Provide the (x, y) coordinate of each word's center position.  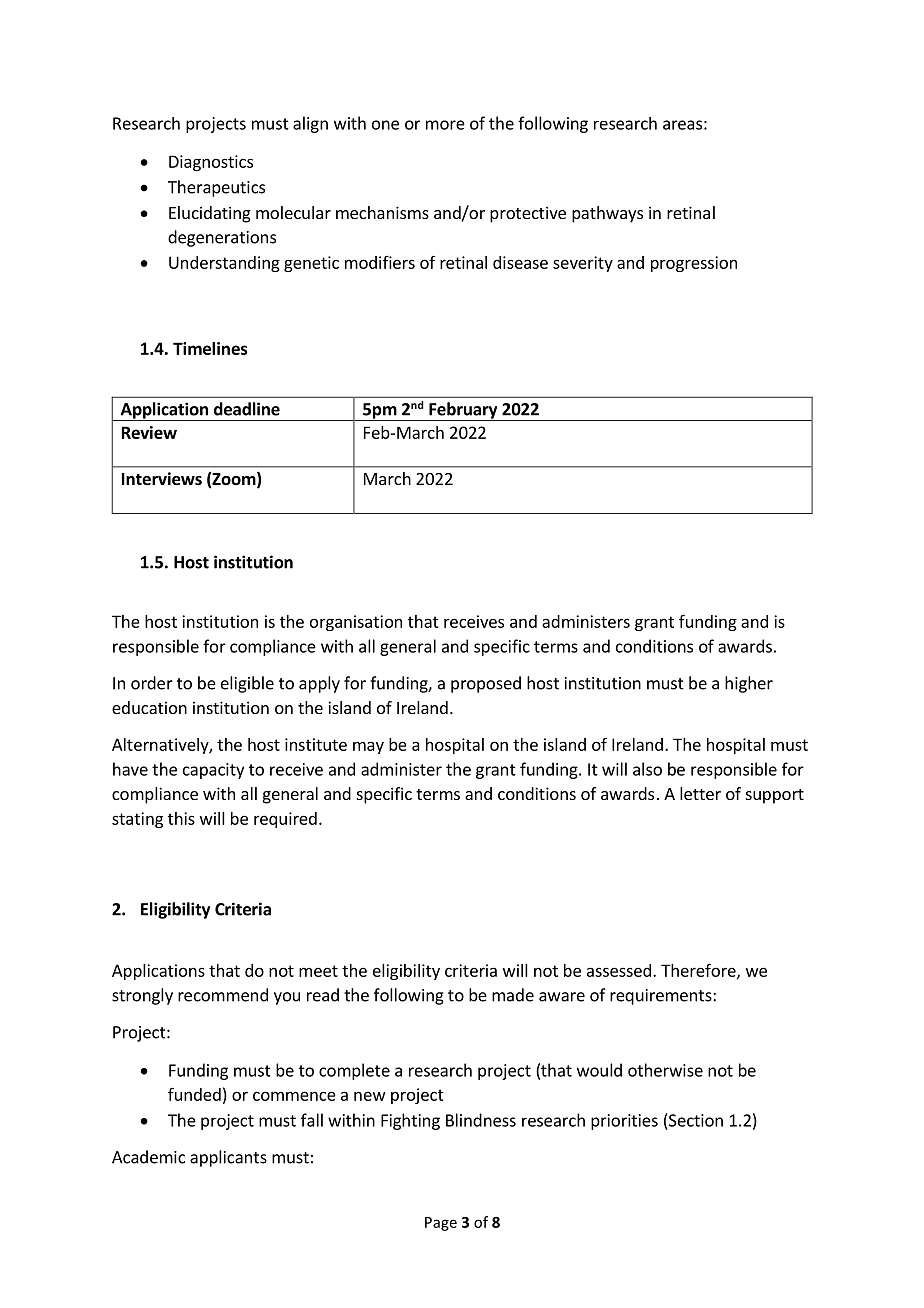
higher (749, 684)
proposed (486, 684)
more (445, 125)
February (463, 411)
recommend (223, 995)
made (513, 995)
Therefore (699, 971)
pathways (607, 214)
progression (694, 264)
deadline (247, 409)
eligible (247, 684)
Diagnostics (211, 163)
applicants (228, 1158)
